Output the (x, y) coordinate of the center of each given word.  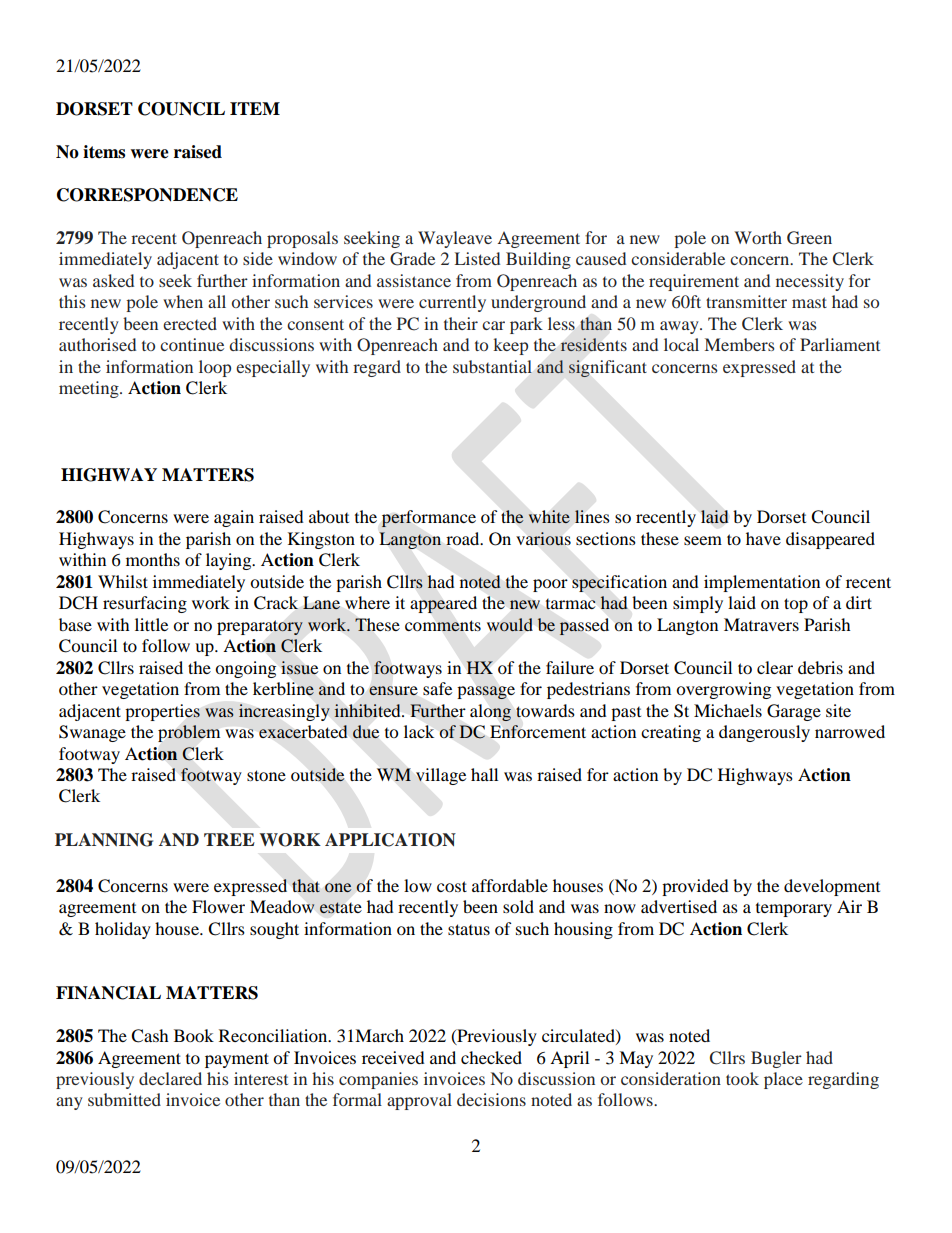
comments (443, 626)
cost (452, 886)
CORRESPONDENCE (147, 195)
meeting (90, 389)
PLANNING (104, 840)
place (783, 1080)
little (151, 624)
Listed (477, 258)
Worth (758, 237)
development (832, 887)
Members (740, 344)
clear (775, 667)
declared (170, 1078)
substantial (492, 366)
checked (491, 1057)
